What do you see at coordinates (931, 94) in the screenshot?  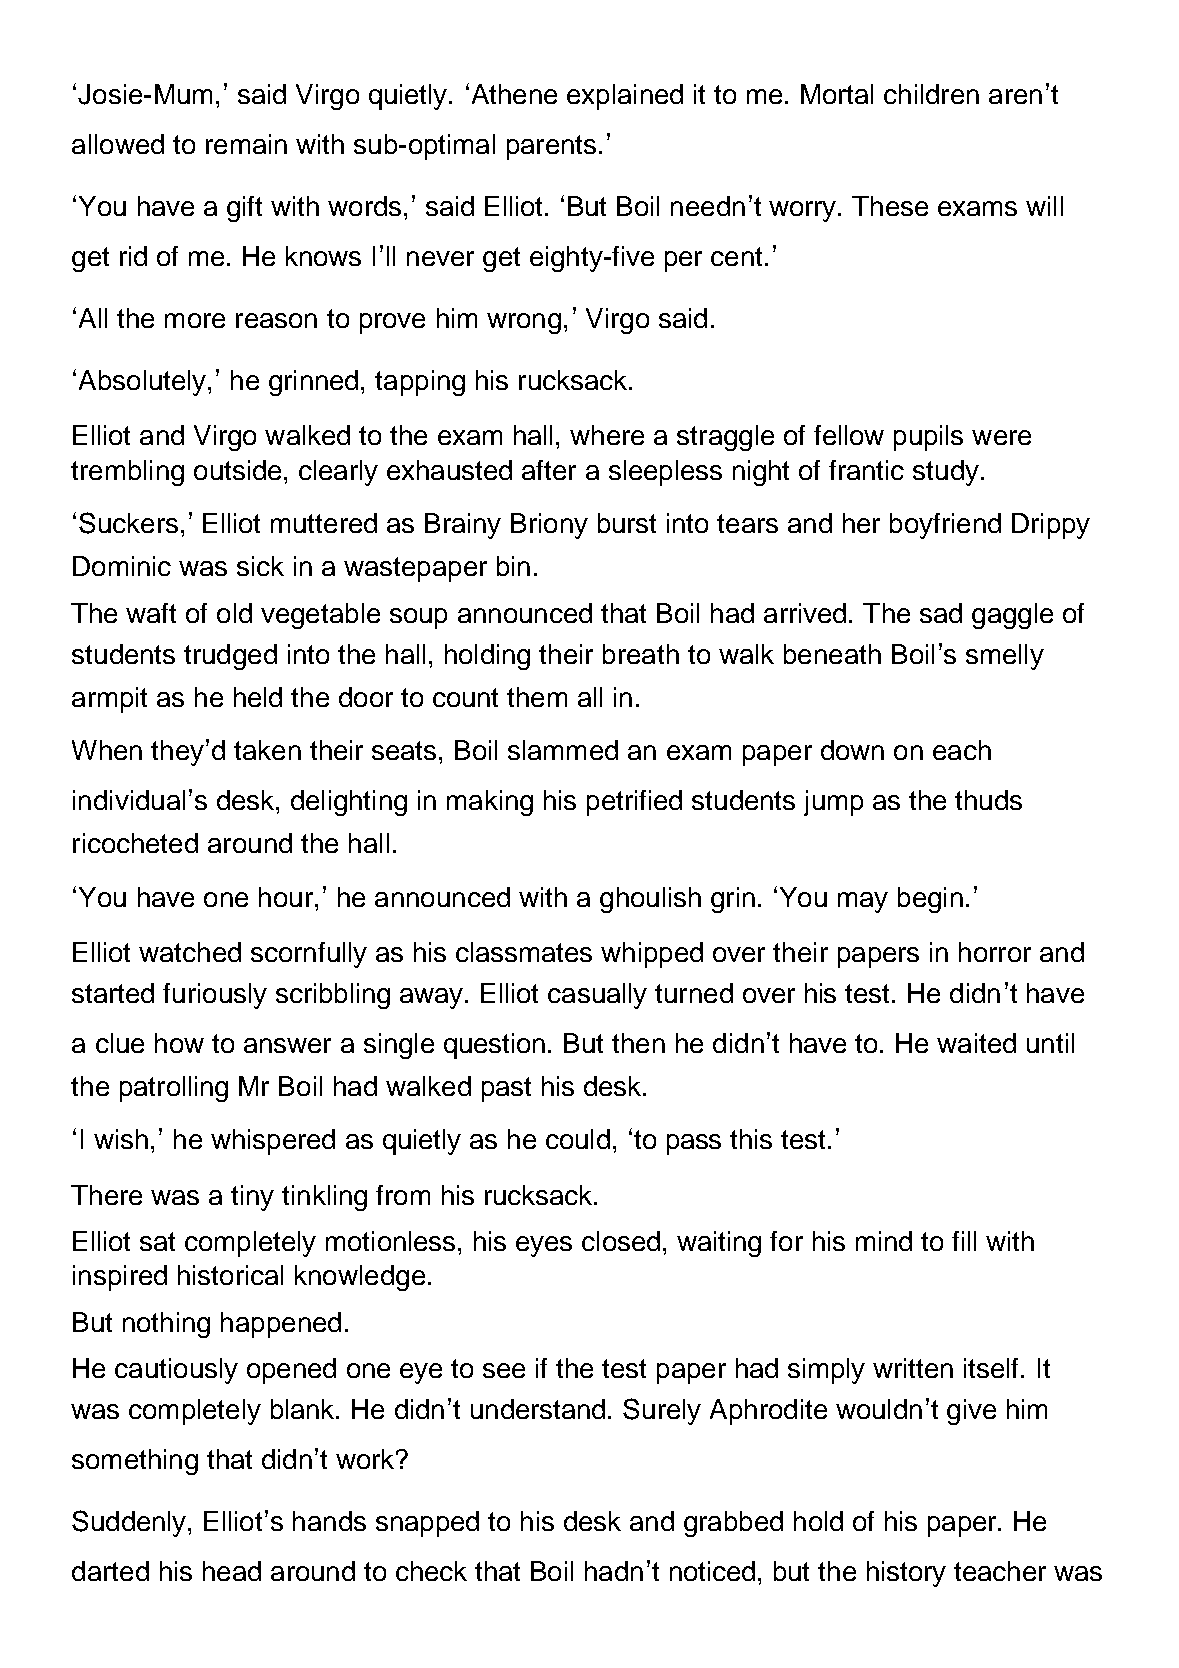 I see `children` at bounding box center [931, 94].
